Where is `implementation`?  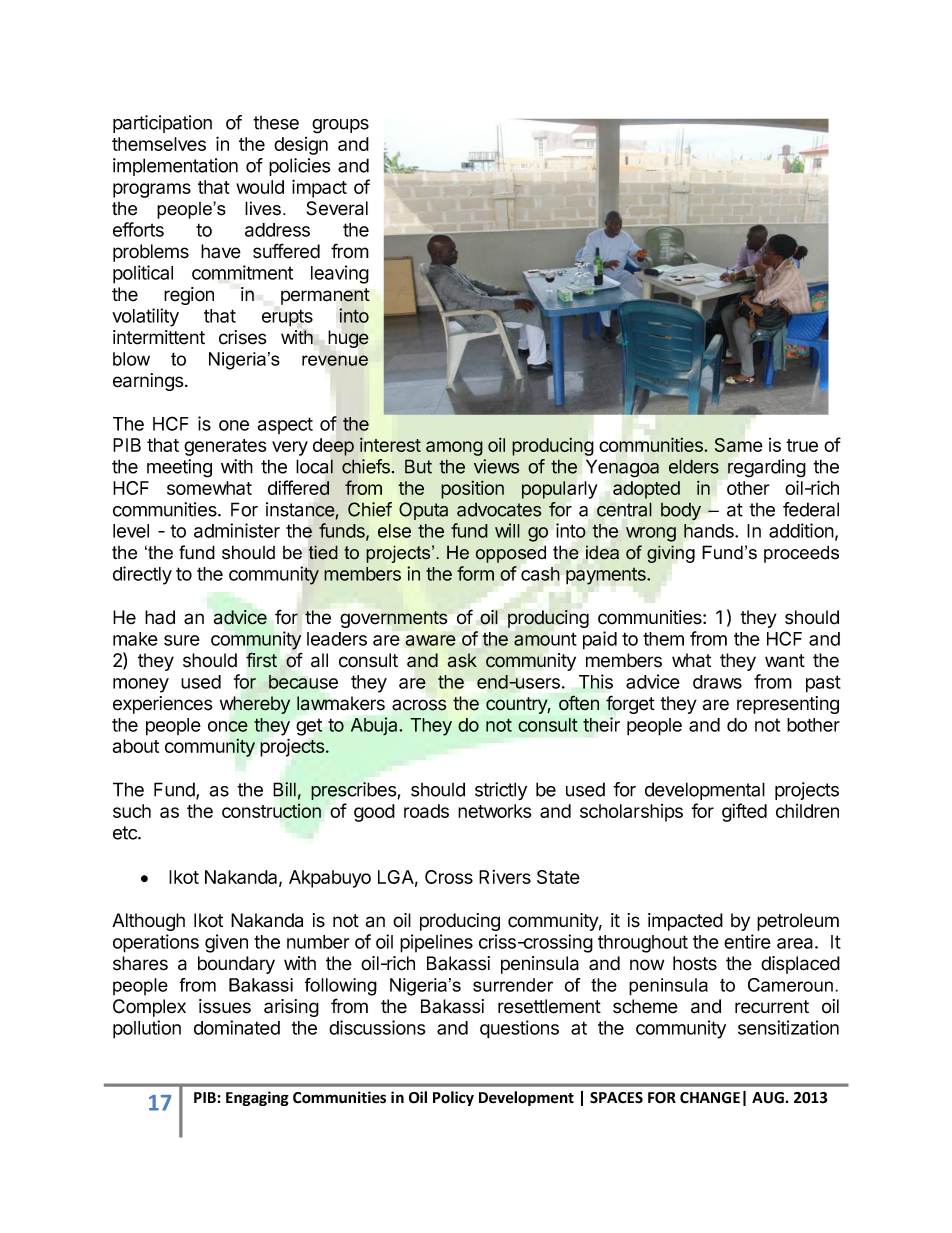 implementation is located at coordinates (175, 167).
